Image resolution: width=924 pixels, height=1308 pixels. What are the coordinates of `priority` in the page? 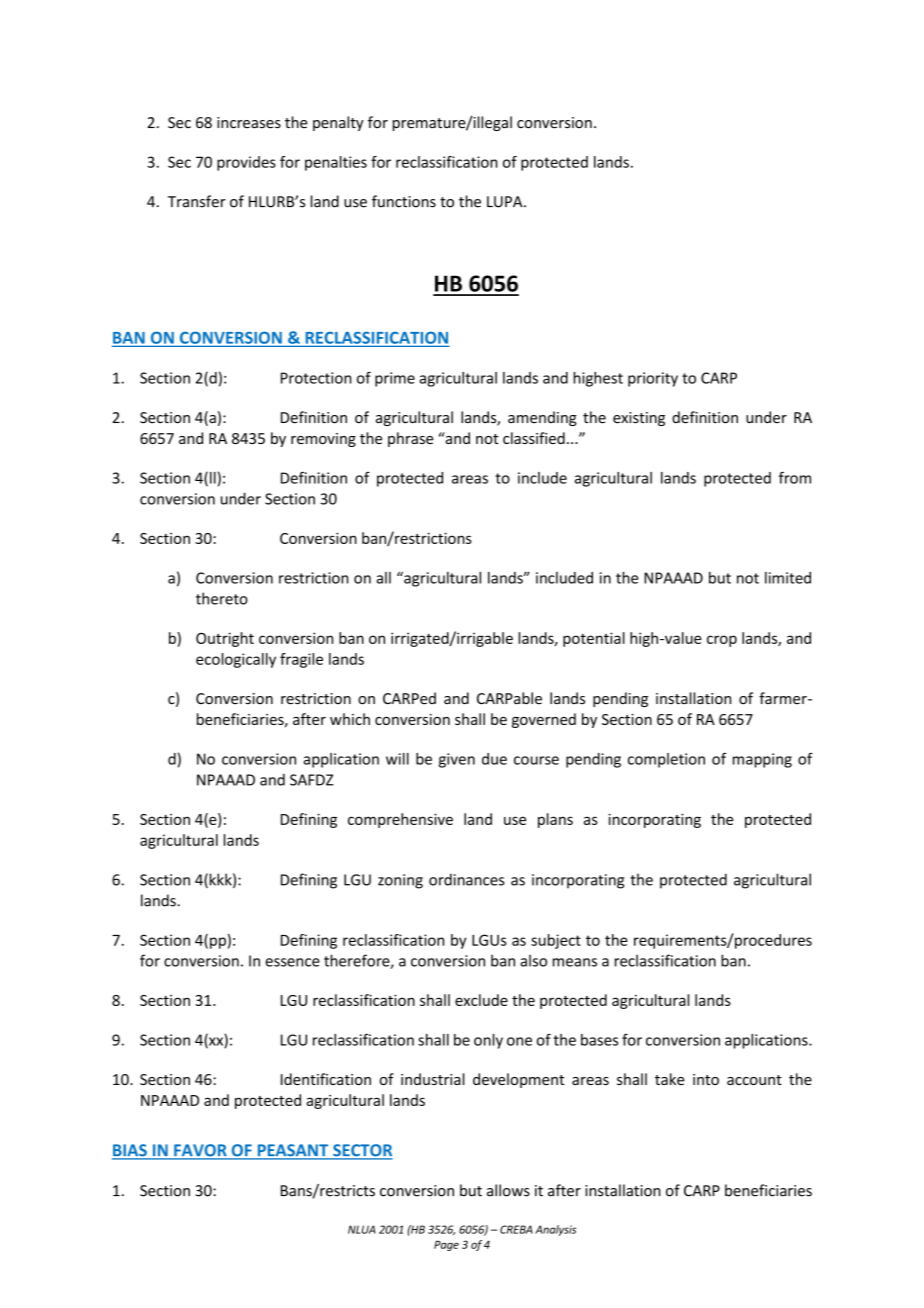 It's located at (653, 379).
